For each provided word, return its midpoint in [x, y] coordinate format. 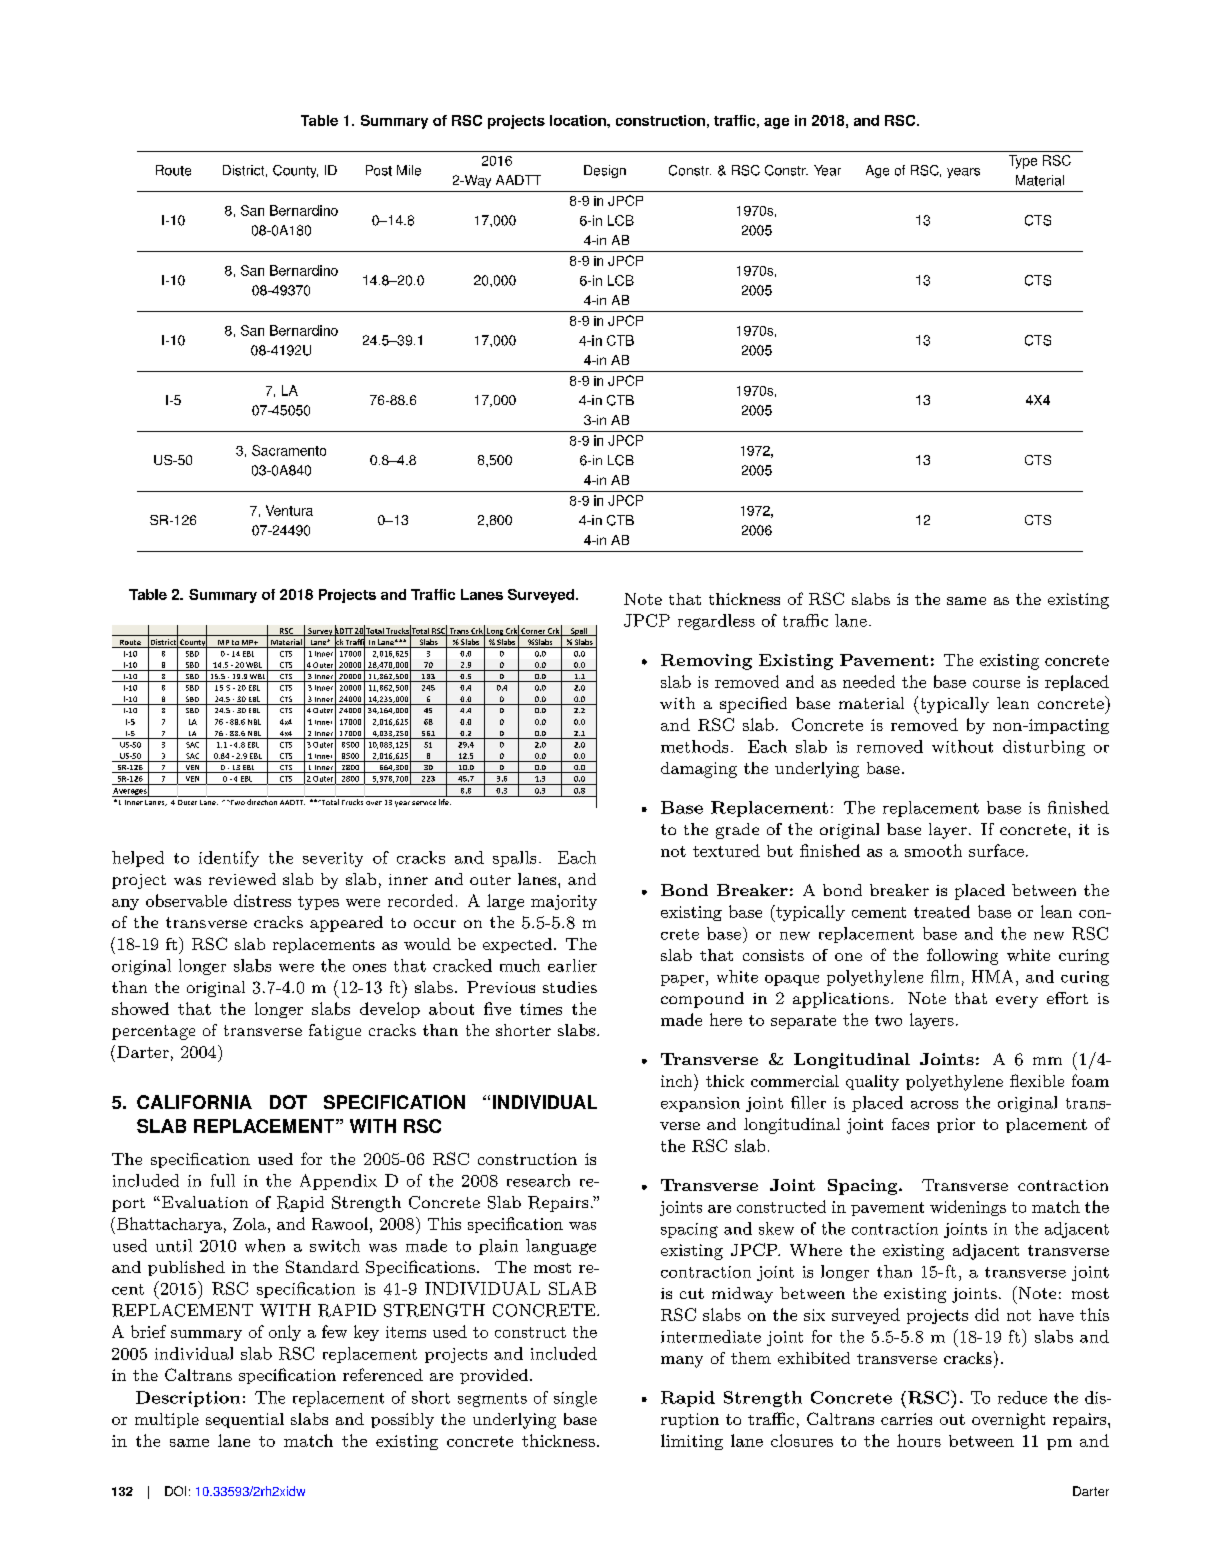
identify [229, 859]
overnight [1008, 1421]
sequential [245, 1420]
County [295, 171]
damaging [699, 770]
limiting [692, 1442]
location [579, 120]
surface [996, 850]
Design [605, 171]
